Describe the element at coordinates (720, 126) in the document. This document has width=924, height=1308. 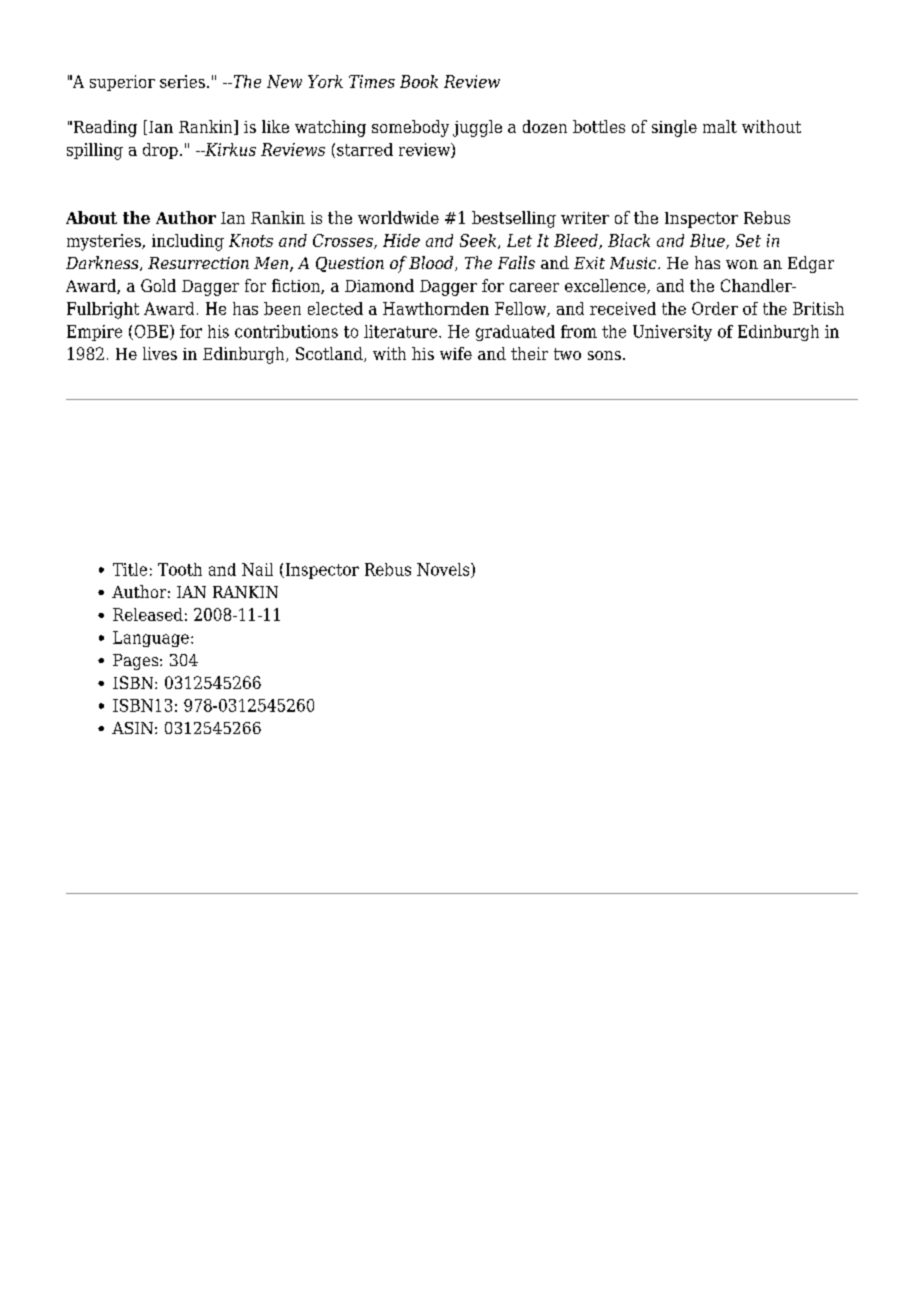
I see `malt` at that location.
